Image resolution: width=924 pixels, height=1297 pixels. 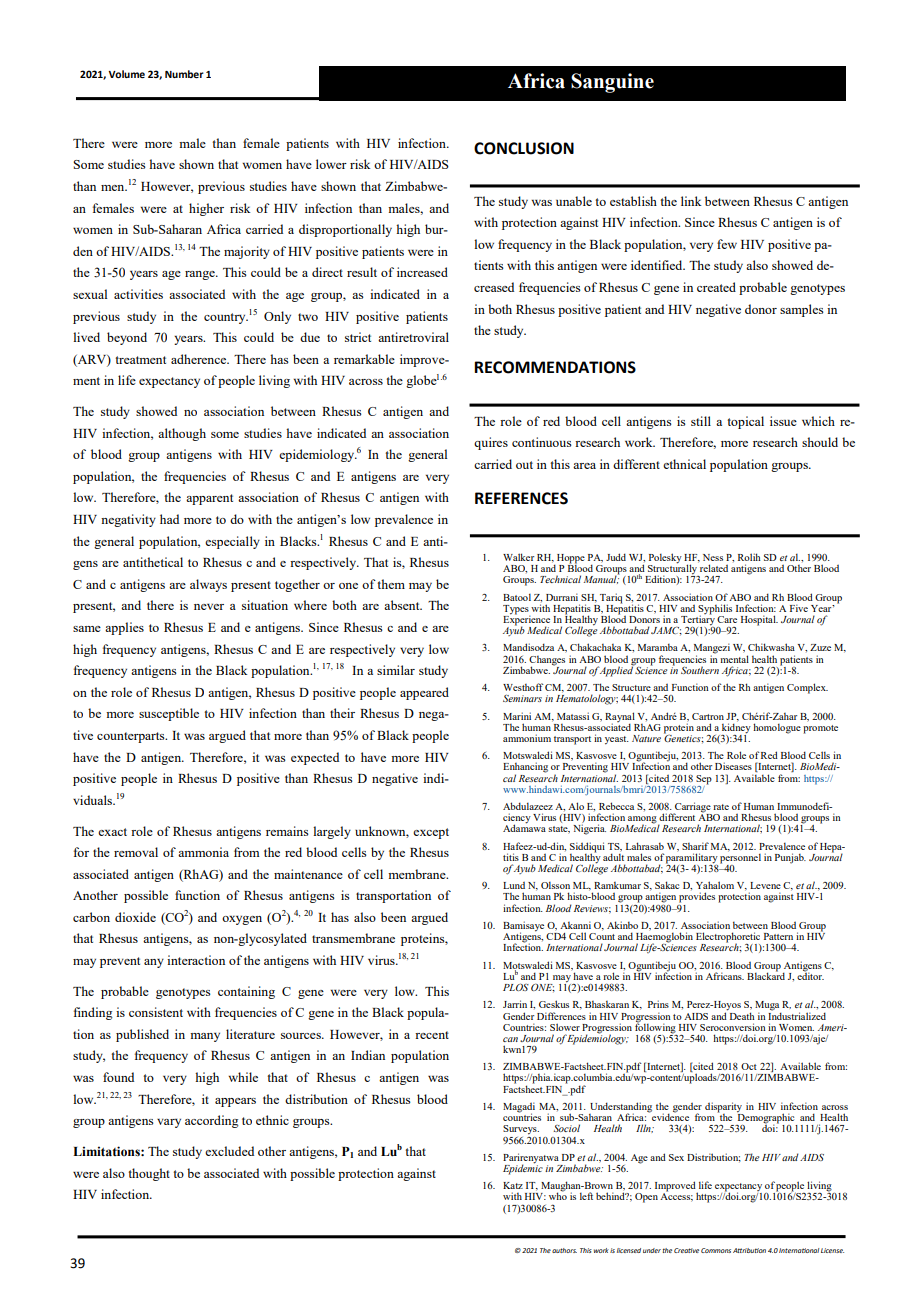 I want to click on Number, so click(x=184, y=74).
